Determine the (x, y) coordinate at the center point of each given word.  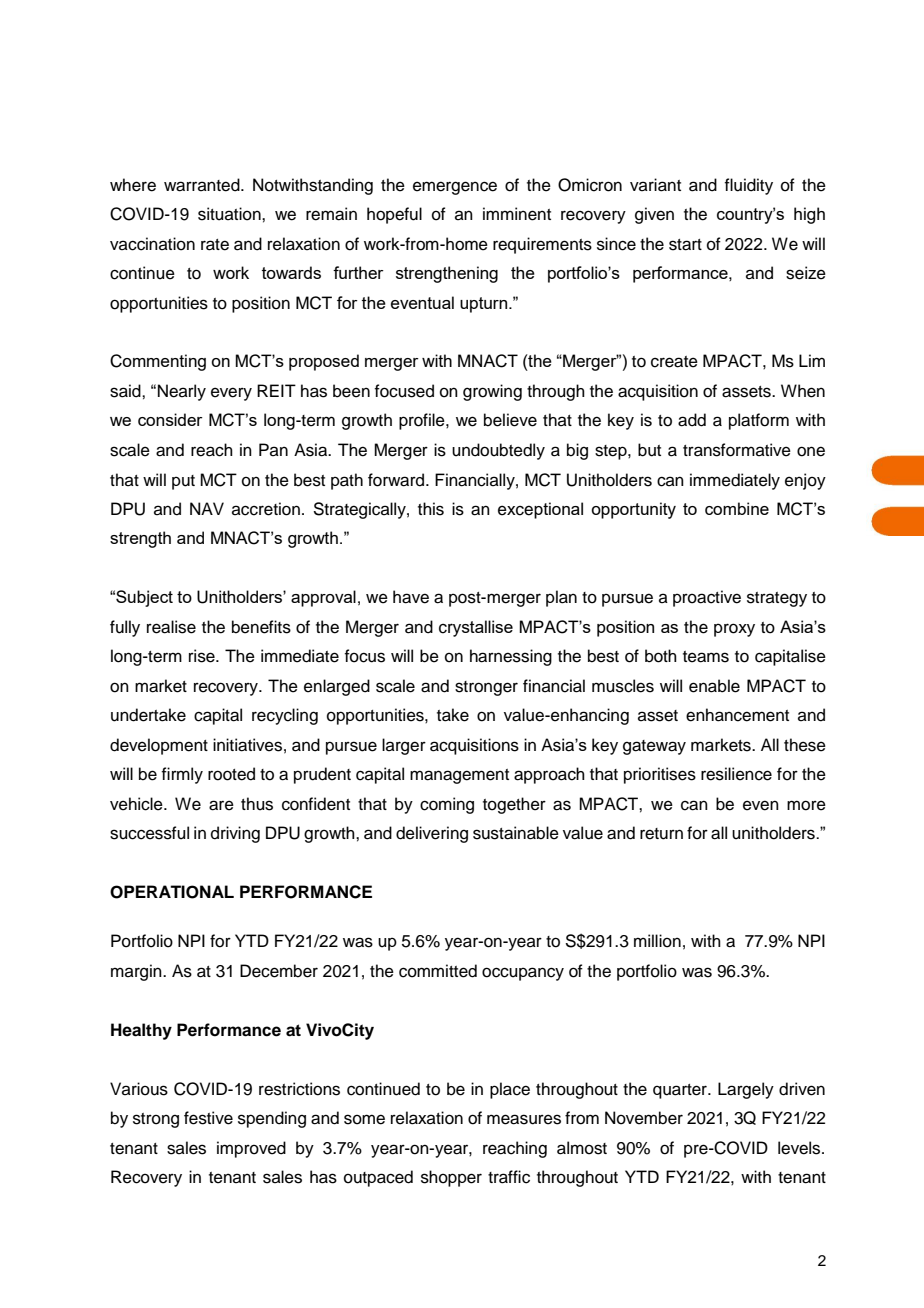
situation (230, 214)
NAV (207, 508)
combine (737, 508)
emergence (455, 188)
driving (235, 834)
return (661, 834)
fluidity (748, 186)
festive (208, 1118)
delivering (432, 834)
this (431, 509)
